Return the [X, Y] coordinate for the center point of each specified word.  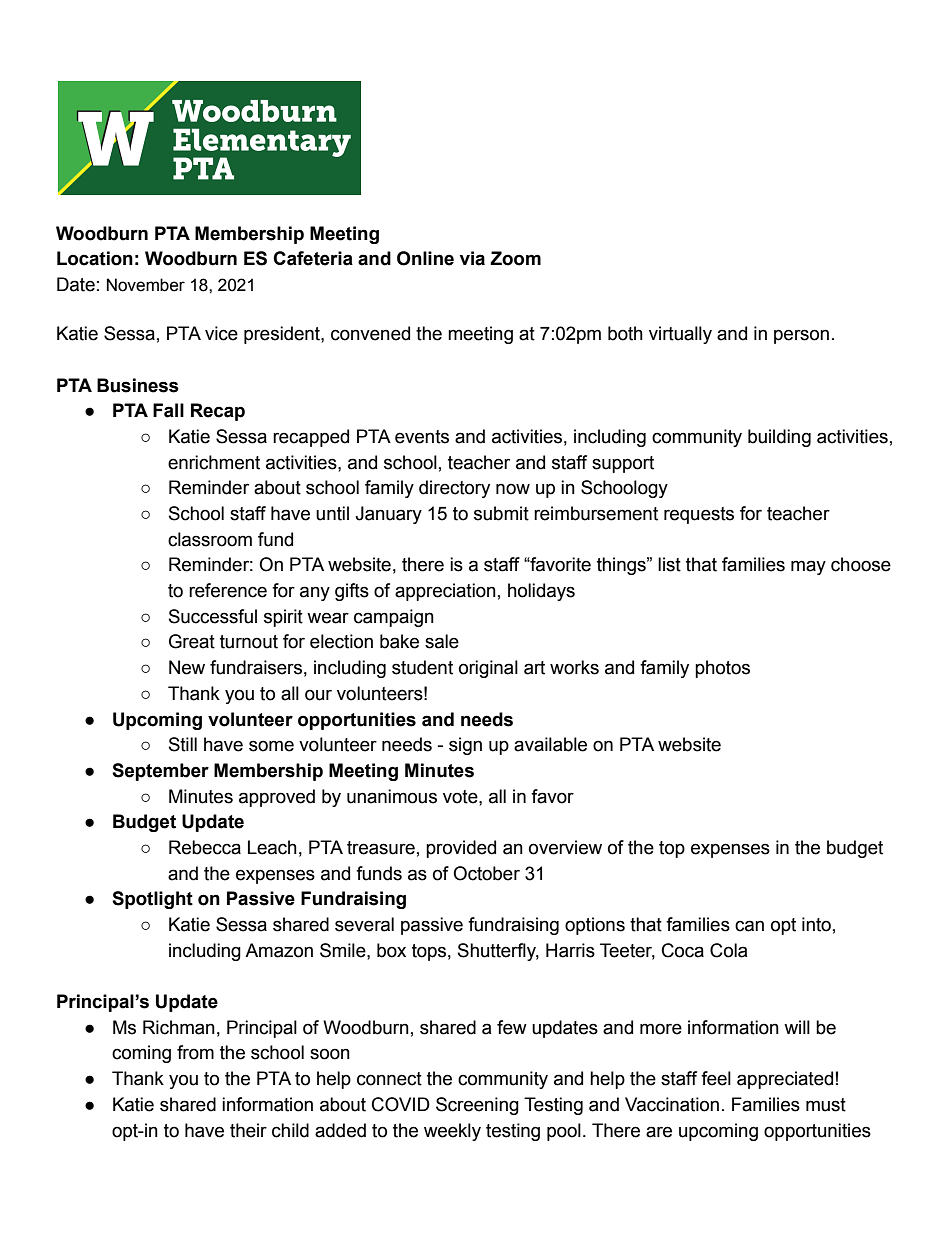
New [187, 667]
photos [722, 669]
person [801, 336]
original [488, 669]
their [248, 1130]
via [472, 258]
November [146, 285]
